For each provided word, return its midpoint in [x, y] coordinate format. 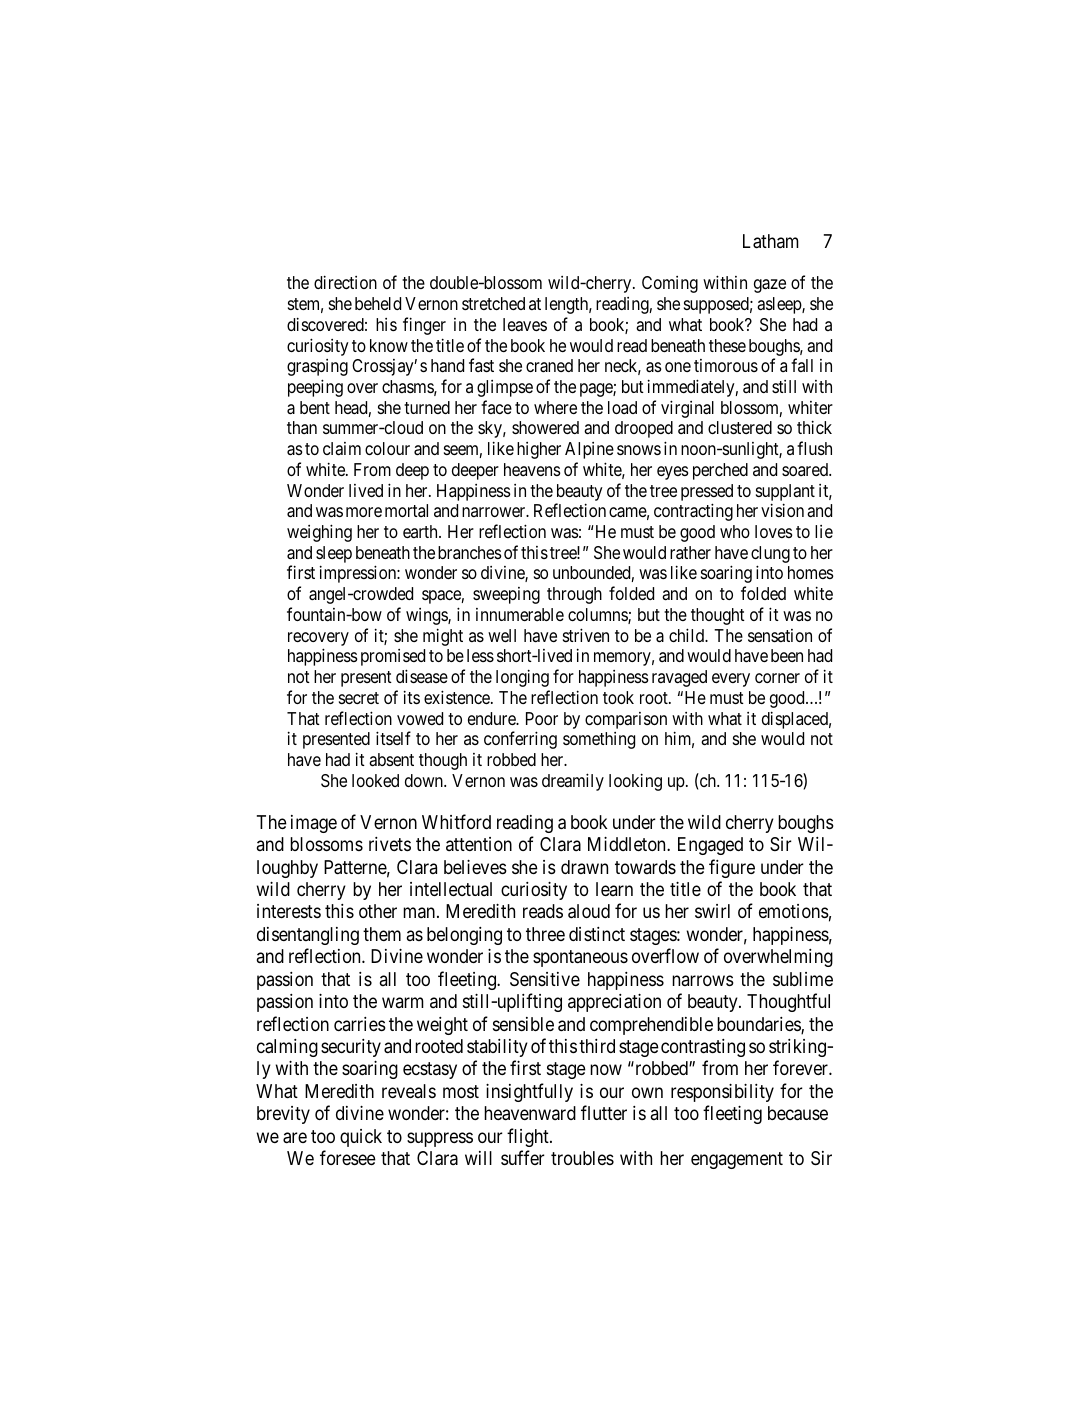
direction [345, 282]
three [545, 934]
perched [720, 471]
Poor [542, 718]
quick [361, 1138]
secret [359, 698]
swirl [712, 911]
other [378, 911]
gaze [770, 286]
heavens [532, 469]
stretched [493, 303]
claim [342, 449]
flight [529, 1137]
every [731, 680]
